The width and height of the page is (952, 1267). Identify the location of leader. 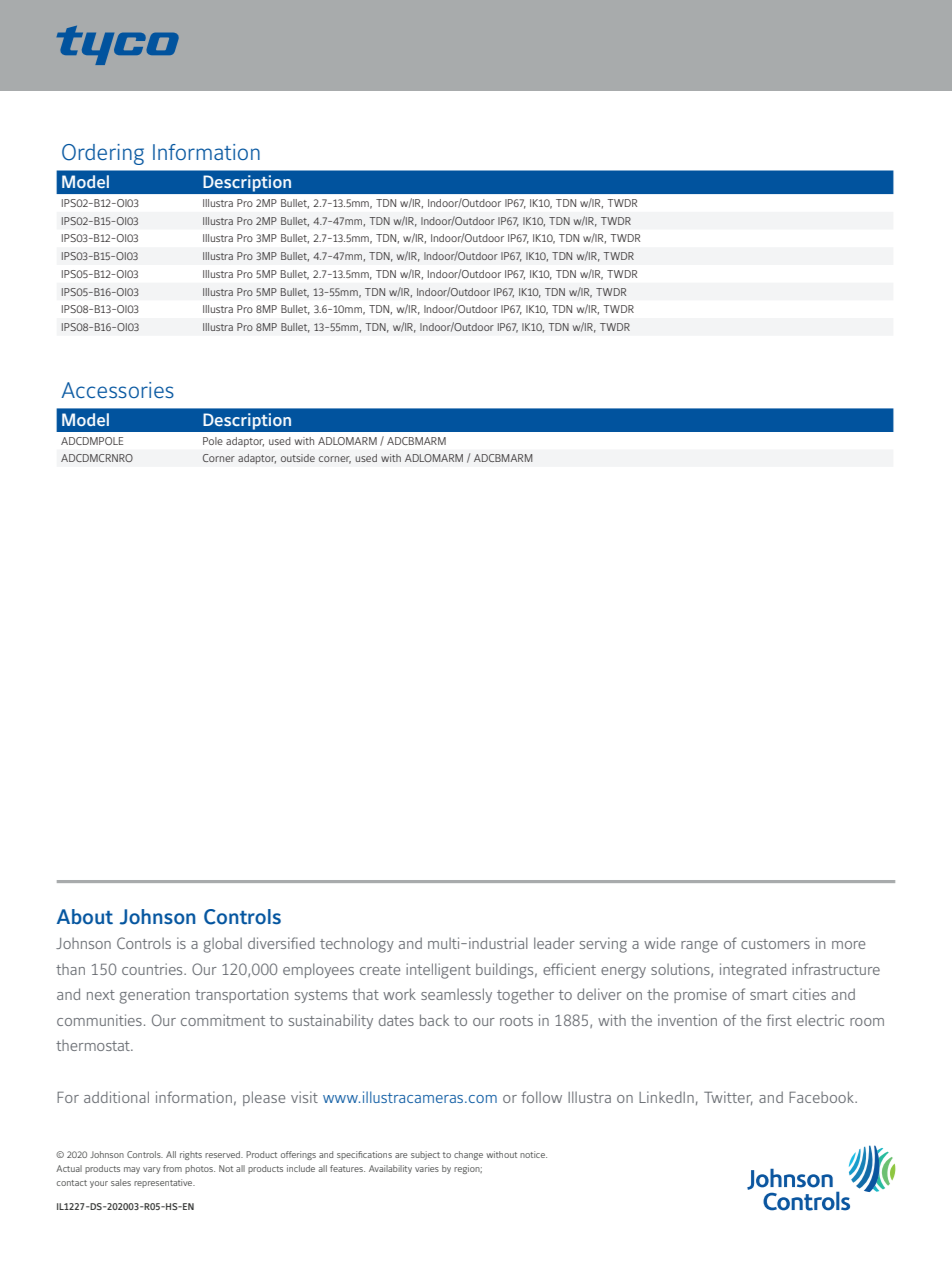
(554, 943).
